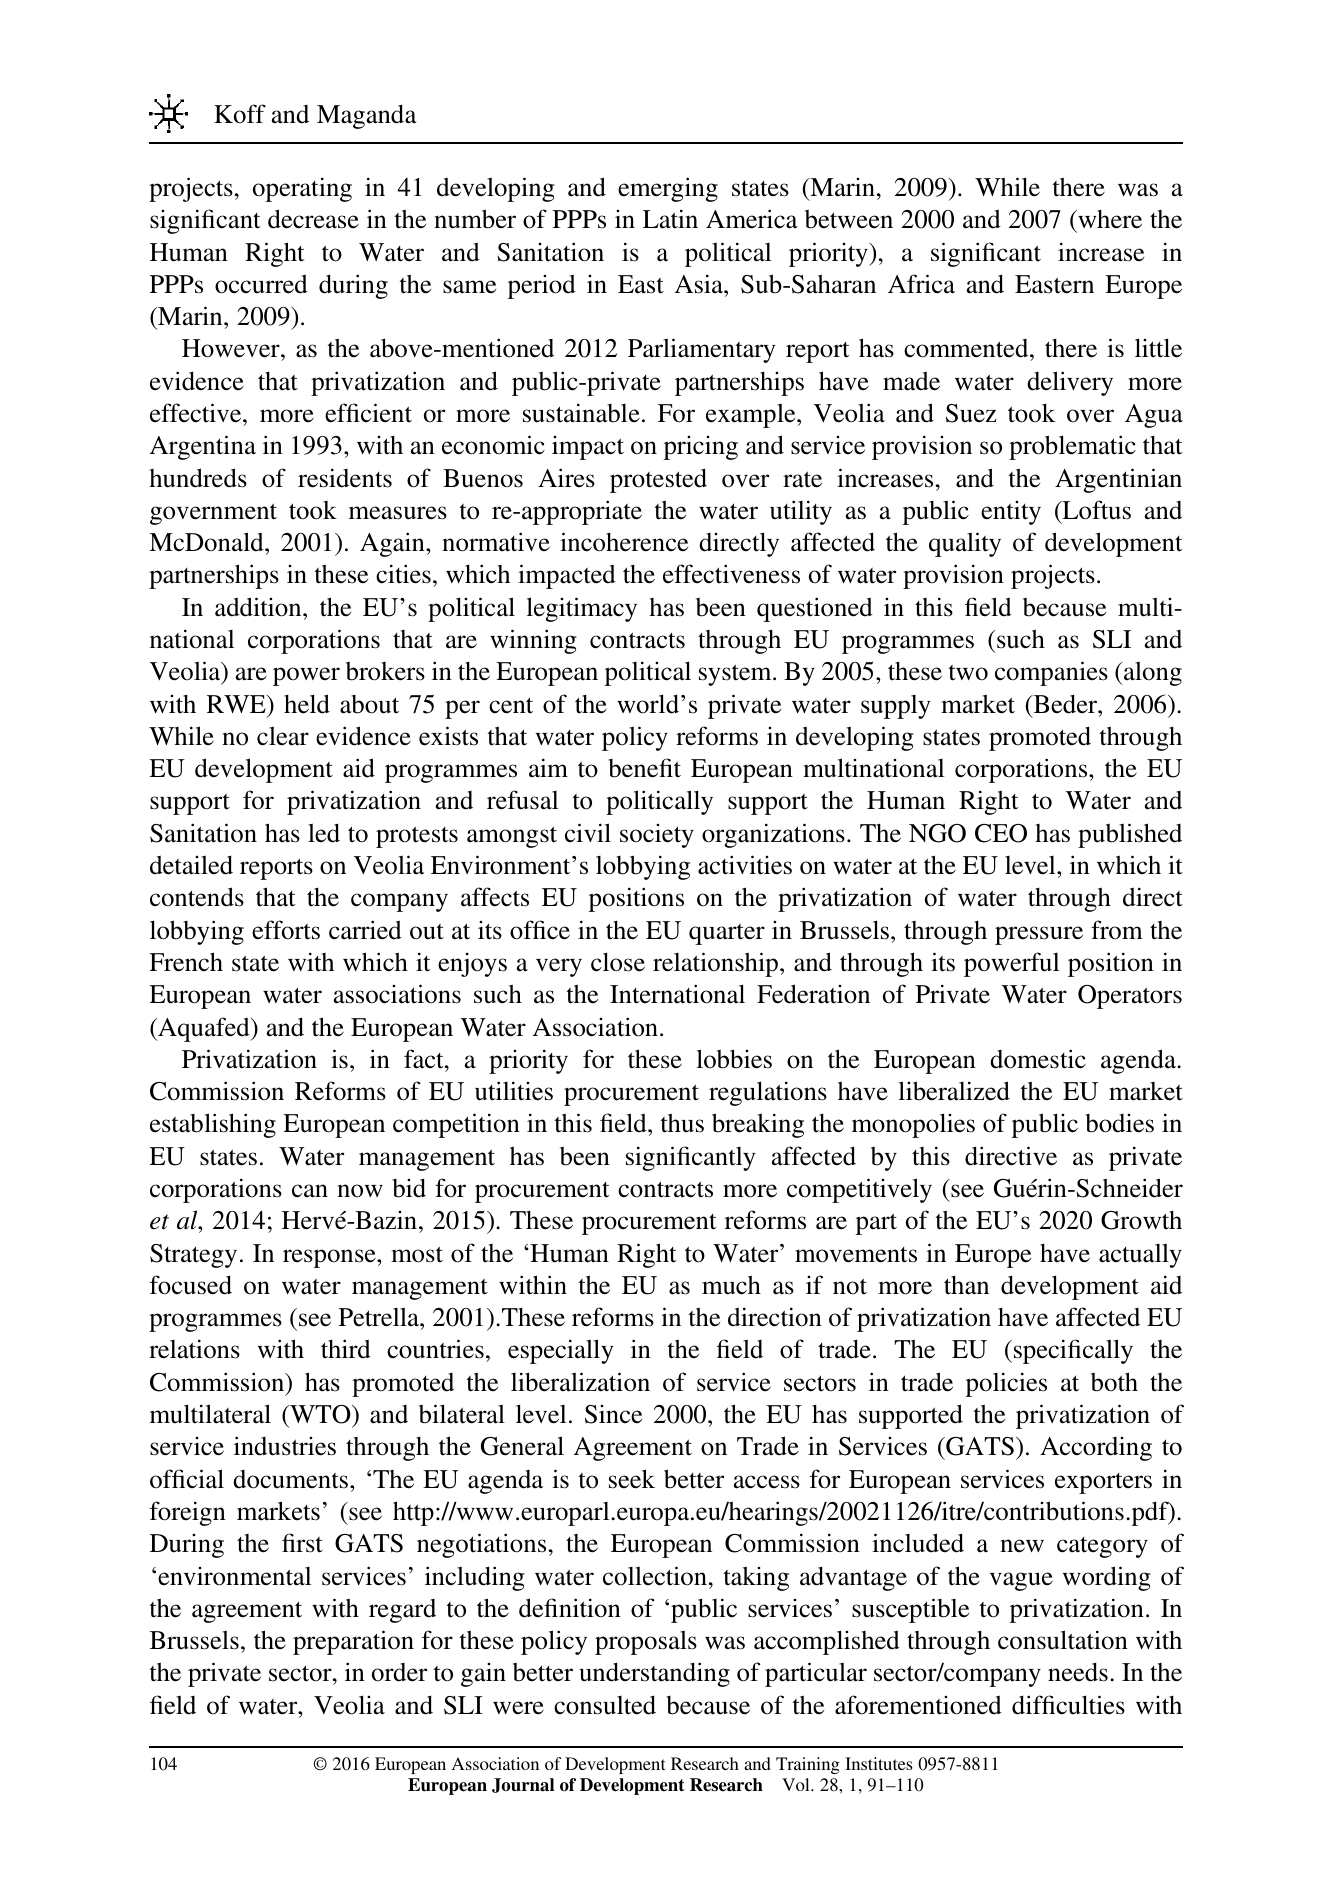  I want to click on close, so click(618, 962).
